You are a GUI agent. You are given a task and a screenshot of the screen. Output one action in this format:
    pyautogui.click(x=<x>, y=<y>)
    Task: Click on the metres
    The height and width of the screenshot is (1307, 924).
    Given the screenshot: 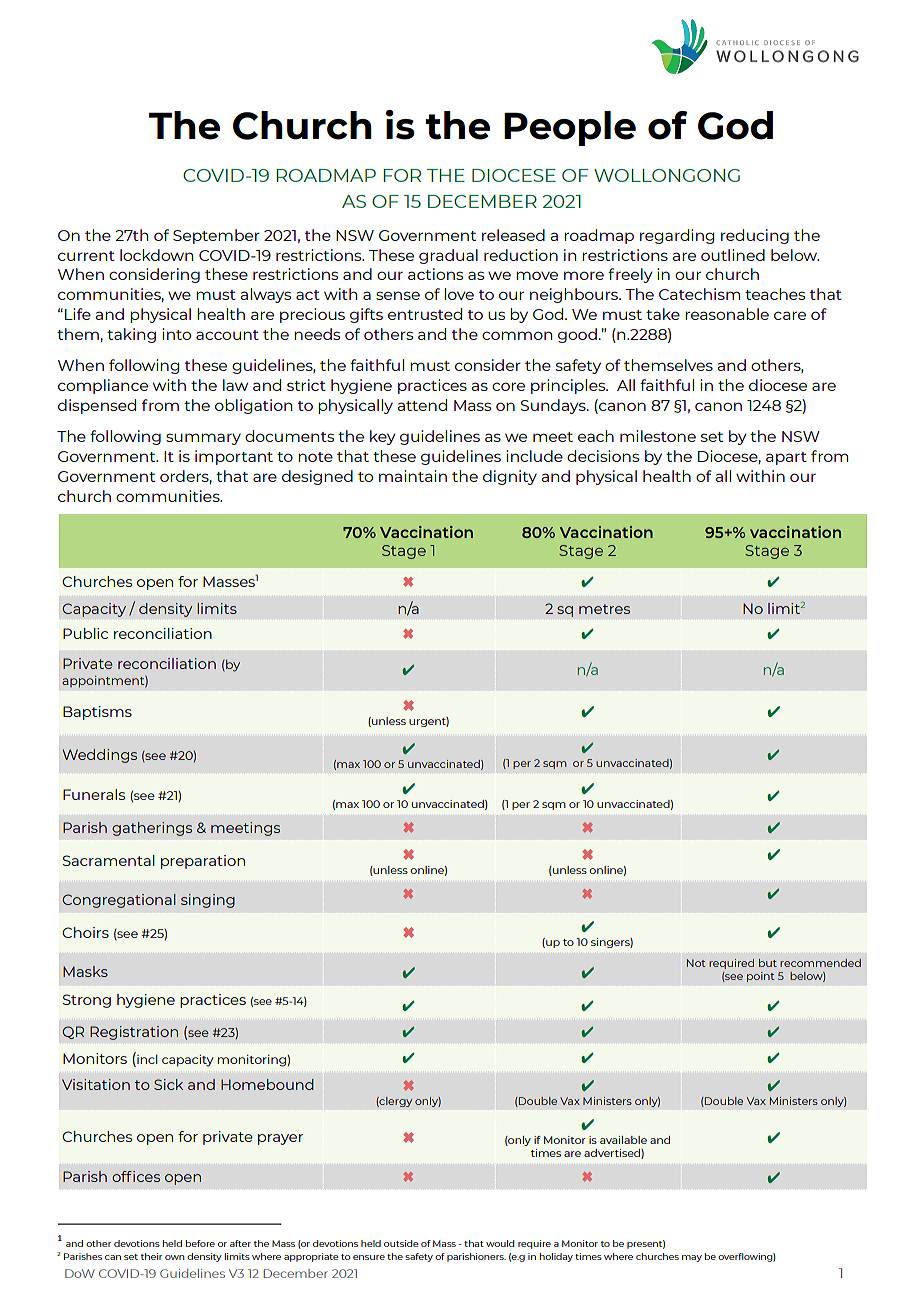 What is the action you would take?
    pyautogui.click(x=604, y=609)
